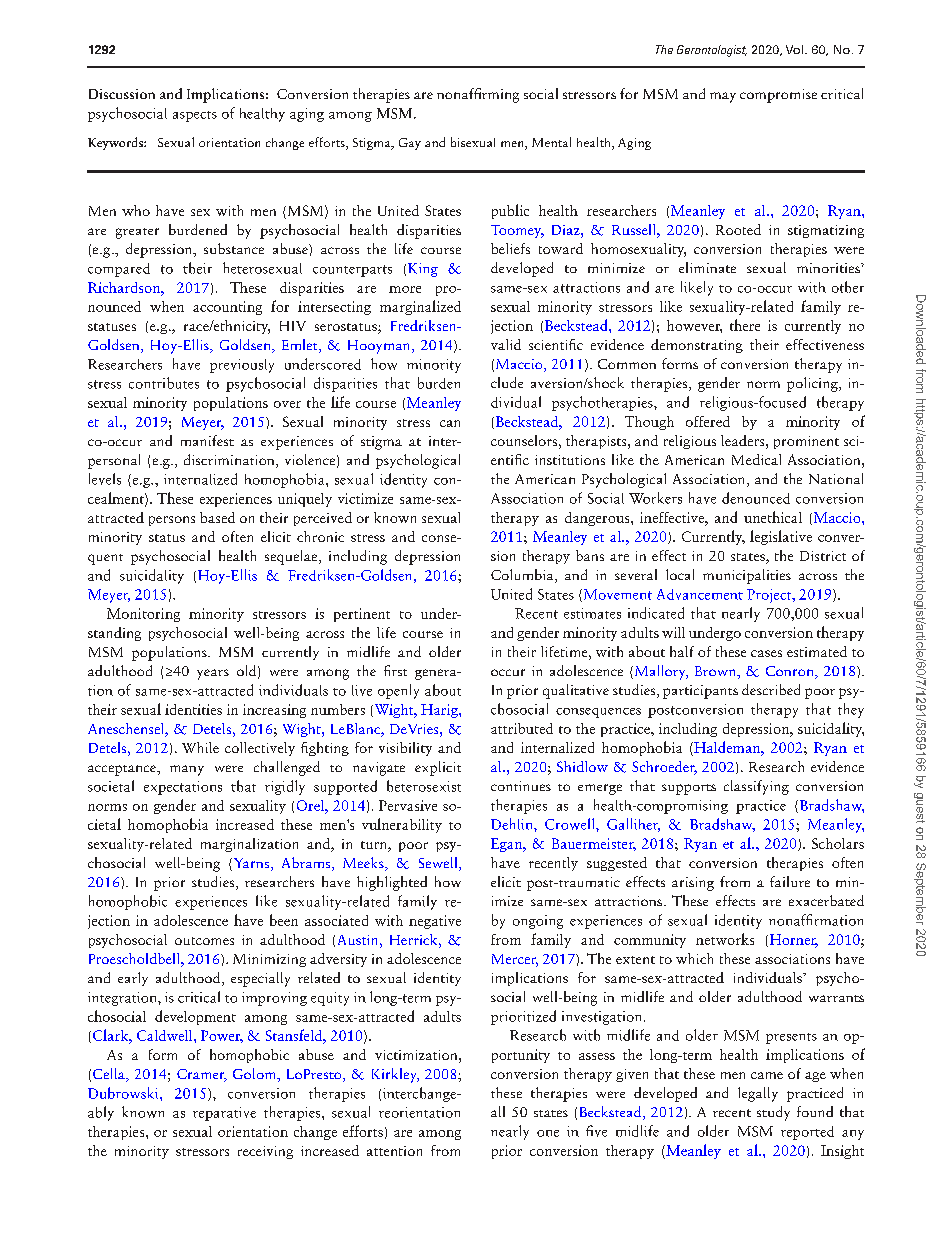  What do you see at coordinates (778, 96) in the screenshot?
I see `compromise` at bounding box center [778, 96].
